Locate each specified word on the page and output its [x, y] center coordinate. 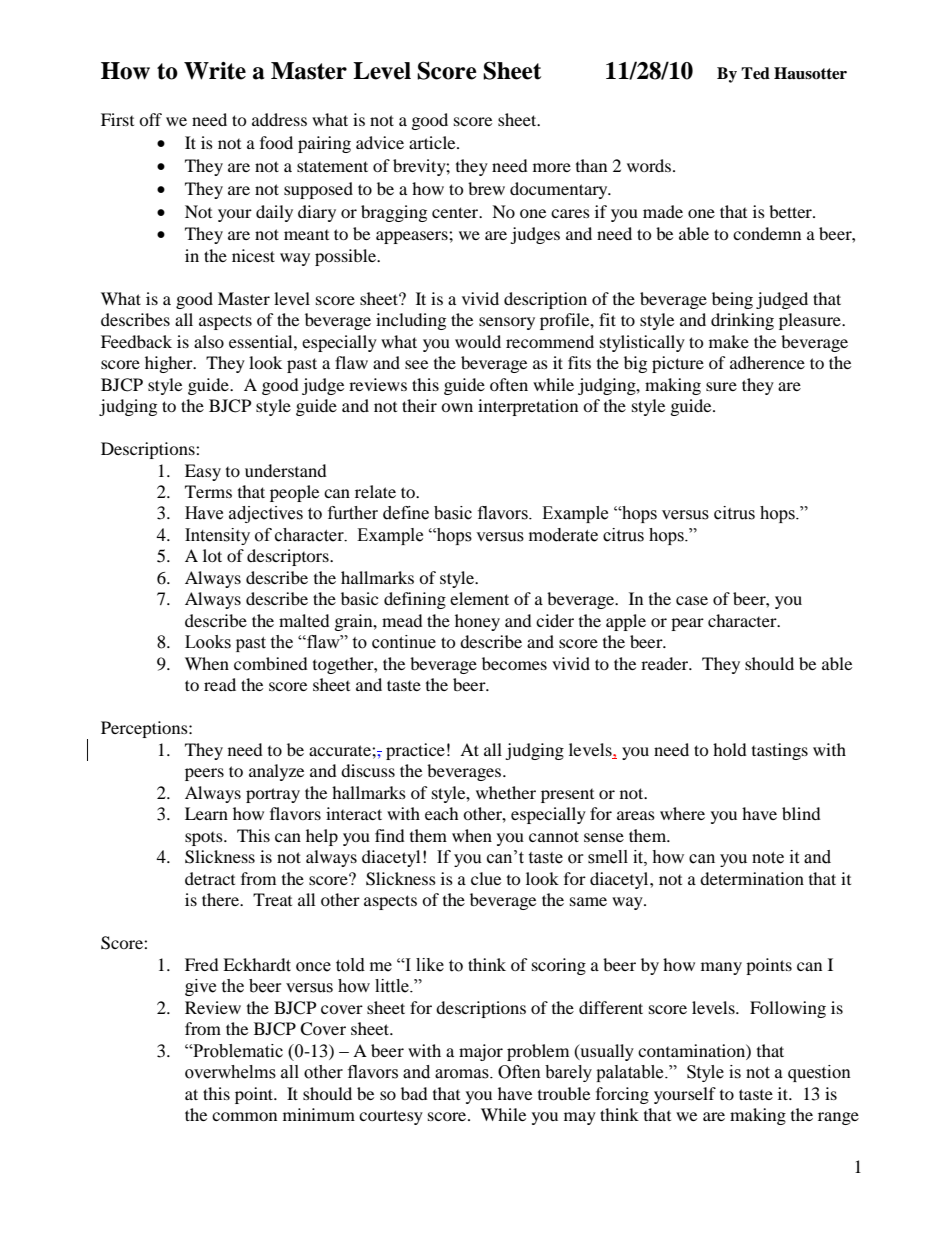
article [433, 142]
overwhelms [230, 1072]
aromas [463, 1074]
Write [215, 71]
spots [205, 839]
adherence [767, 362]
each [442, 813]
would [478, 341]
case [692, 600]
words [650, 165]
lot [212, 555]
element [479, 598]
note [768, 858]
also [209, 341]
